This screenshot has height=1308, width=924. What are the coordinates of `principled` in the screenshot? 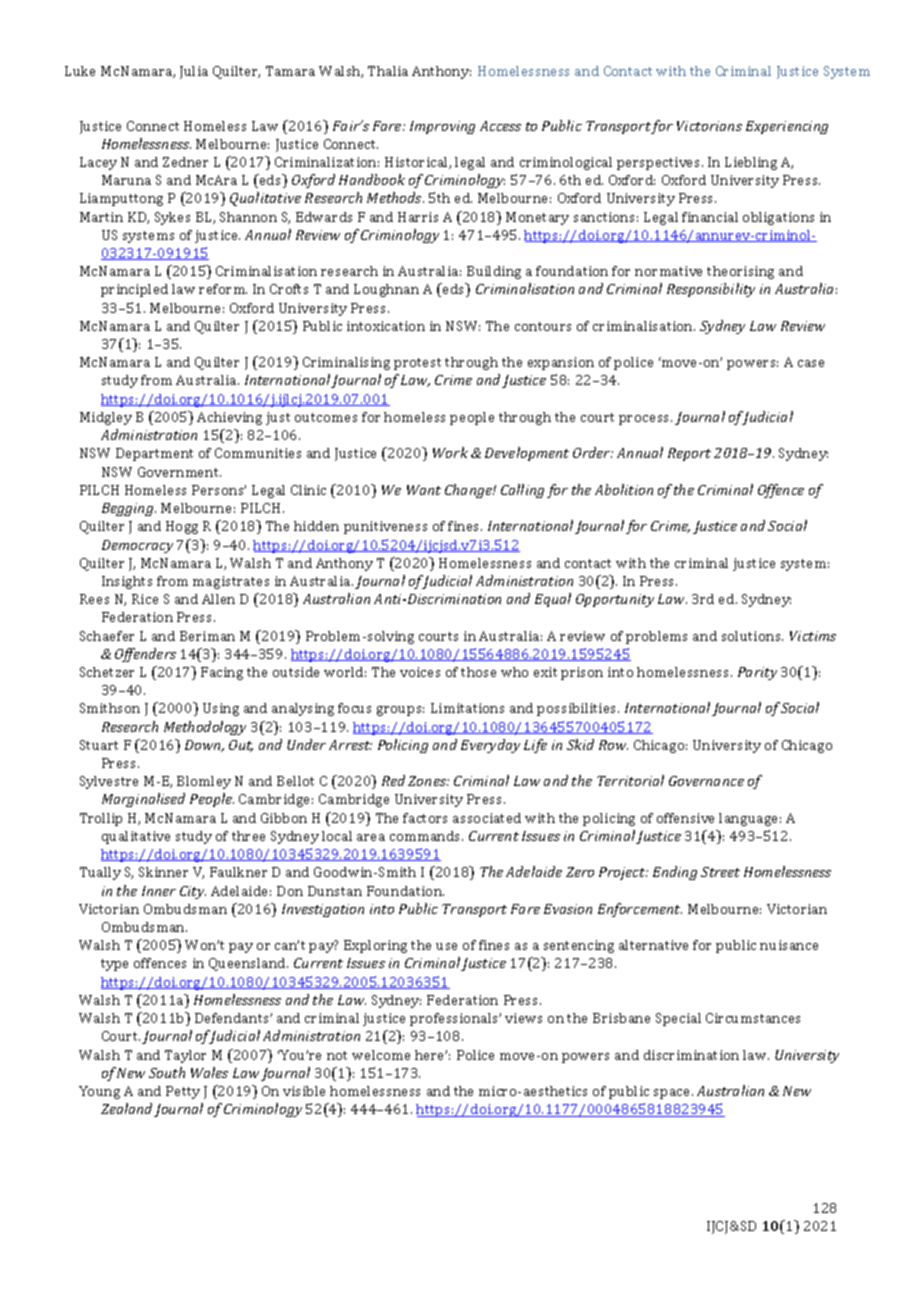 It's located at (134, 290).
